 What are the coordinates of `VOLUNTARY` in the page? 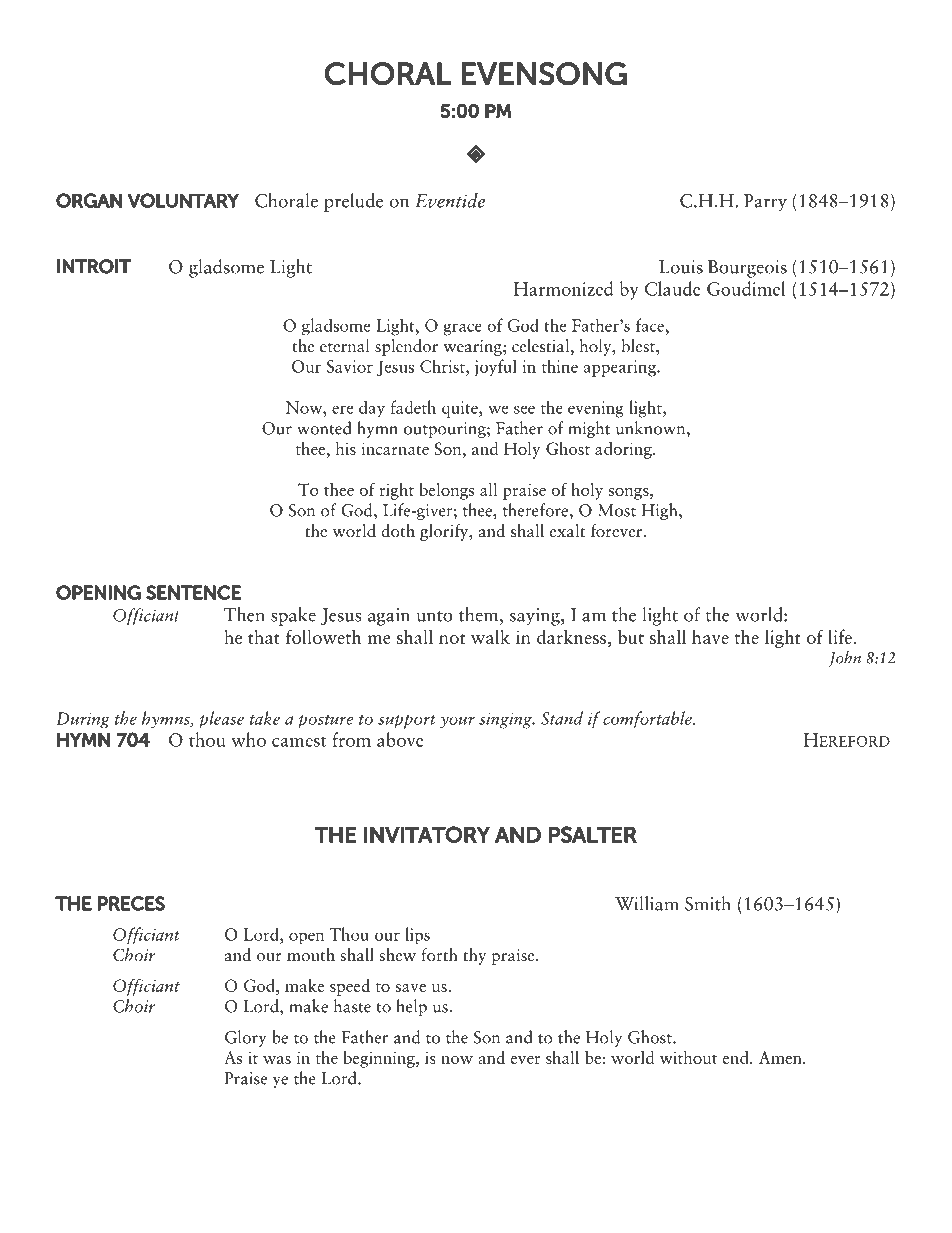 It's located at (183, 200).
